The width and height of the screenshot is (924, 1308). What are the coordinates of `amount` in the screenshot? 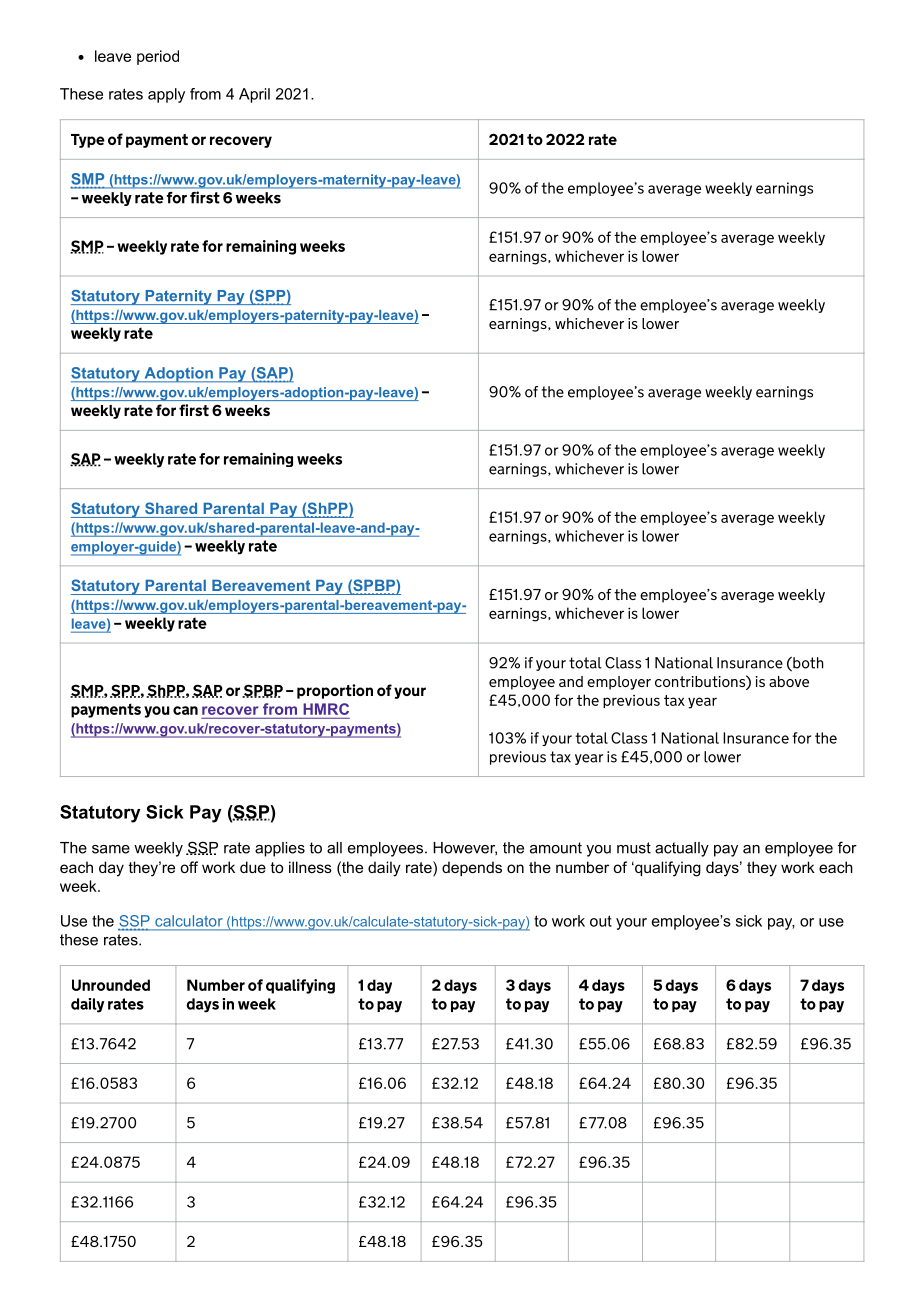 It's located at (556, 848).
